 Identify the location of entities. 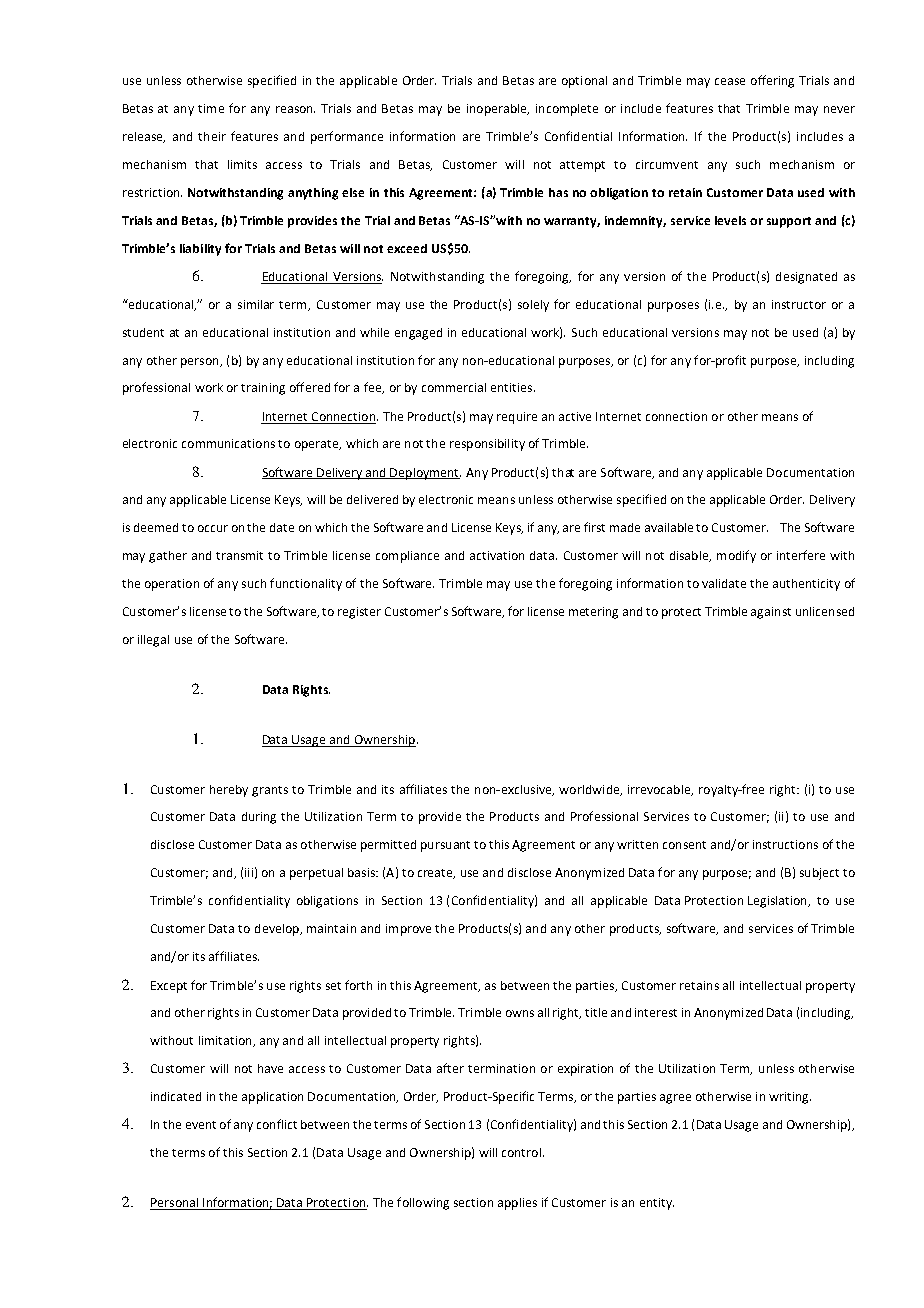
(513, 387).
